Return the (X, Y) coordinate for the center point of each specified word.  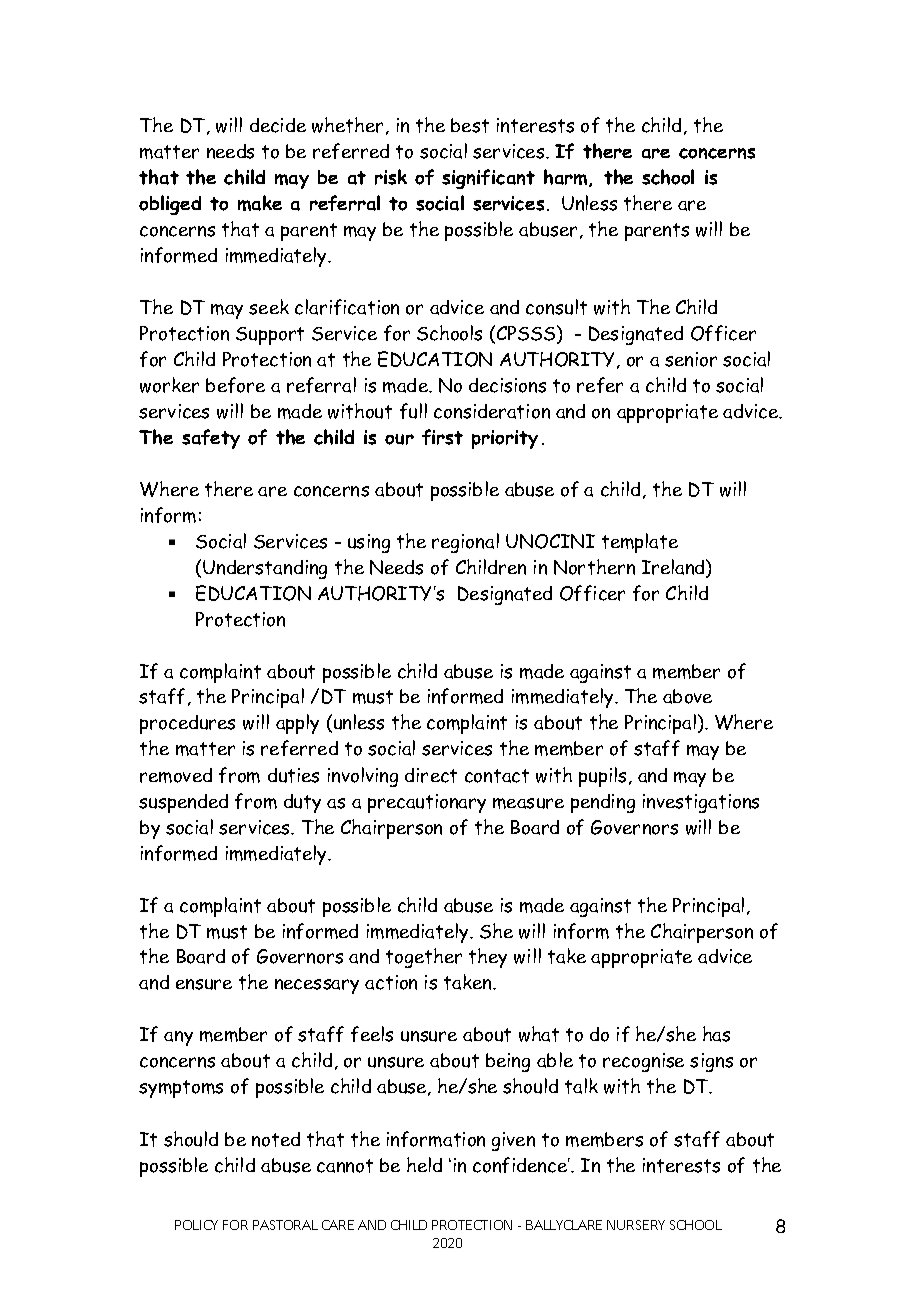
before (235, 385)
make (260, 203)
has (716, 1034)
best (470, 125)
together (424, 958)
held (424, 1164)
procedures (187, 724)
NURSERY (636, 1225)
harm (567, 178)
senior (691, 359)
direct (431, 775)
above (687, 696)
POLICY (196, 1225)
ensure (204, 984)
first (442, 437)
